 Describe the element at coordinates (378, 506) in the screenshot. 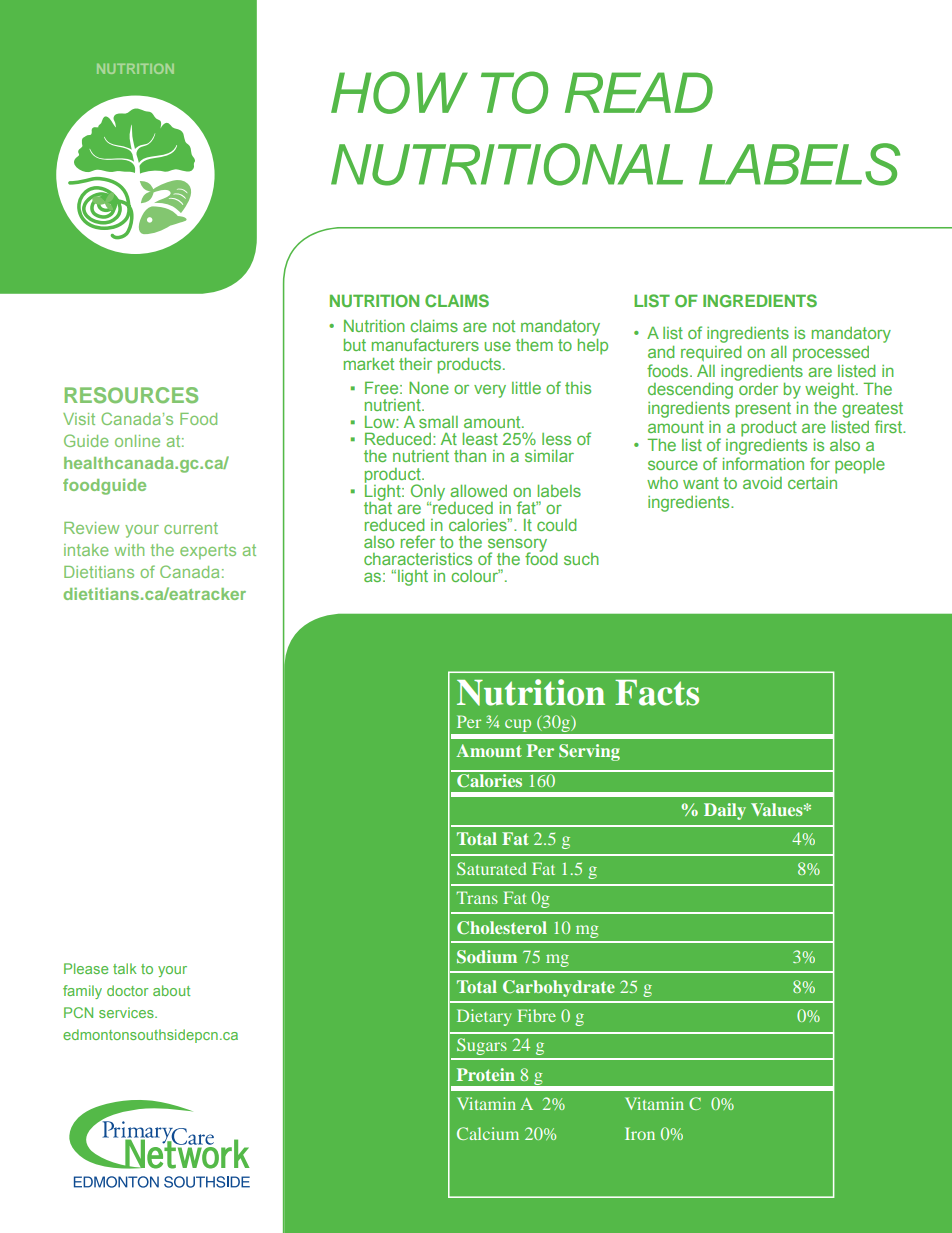

I see `that` at that location.
